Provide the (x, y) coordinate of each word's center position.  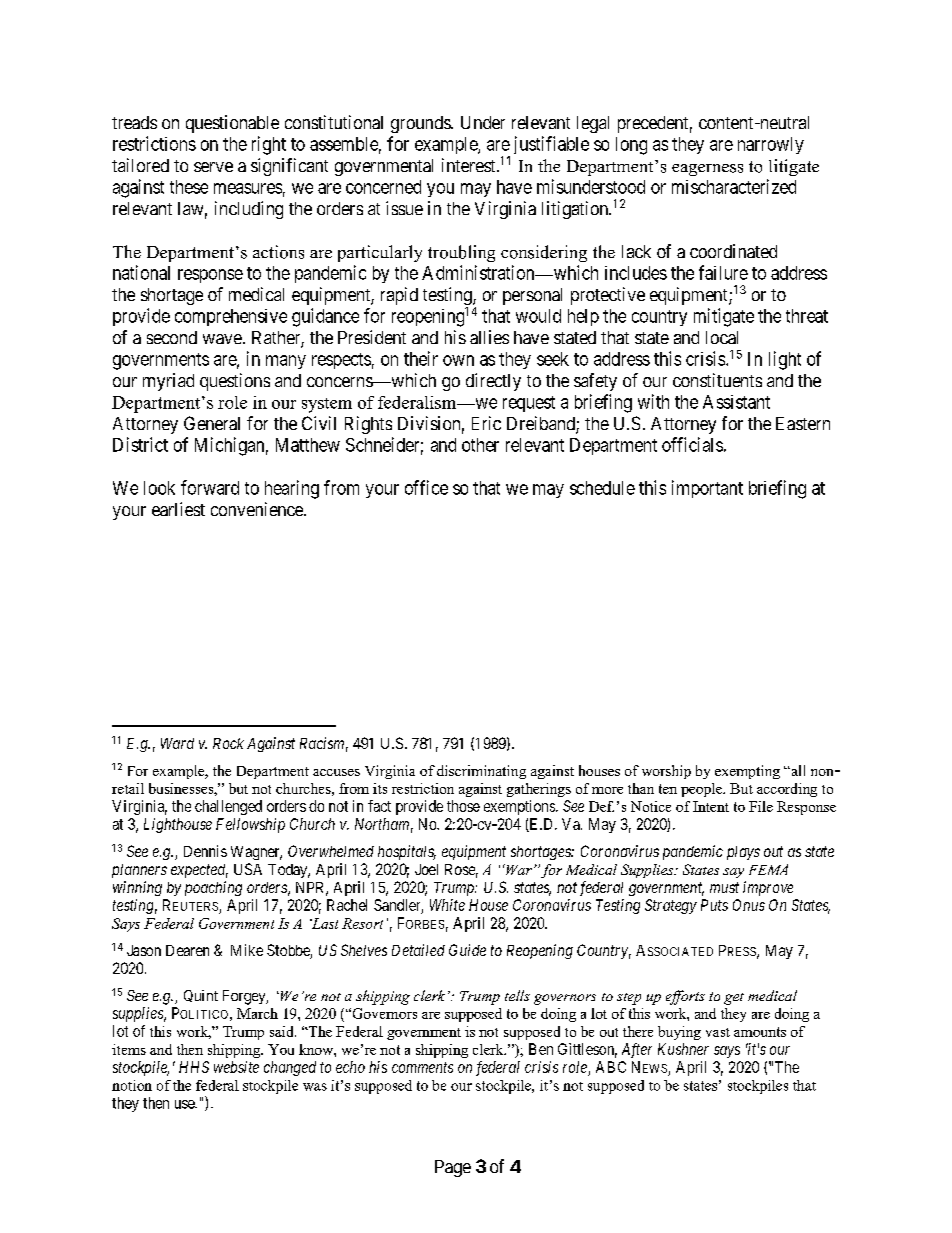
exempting (747, 772)
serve (213, 167)
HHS (194, 1067)
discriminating (481, 772)
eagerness (707, 170)
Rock (228, 743)
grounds (421, 124)
